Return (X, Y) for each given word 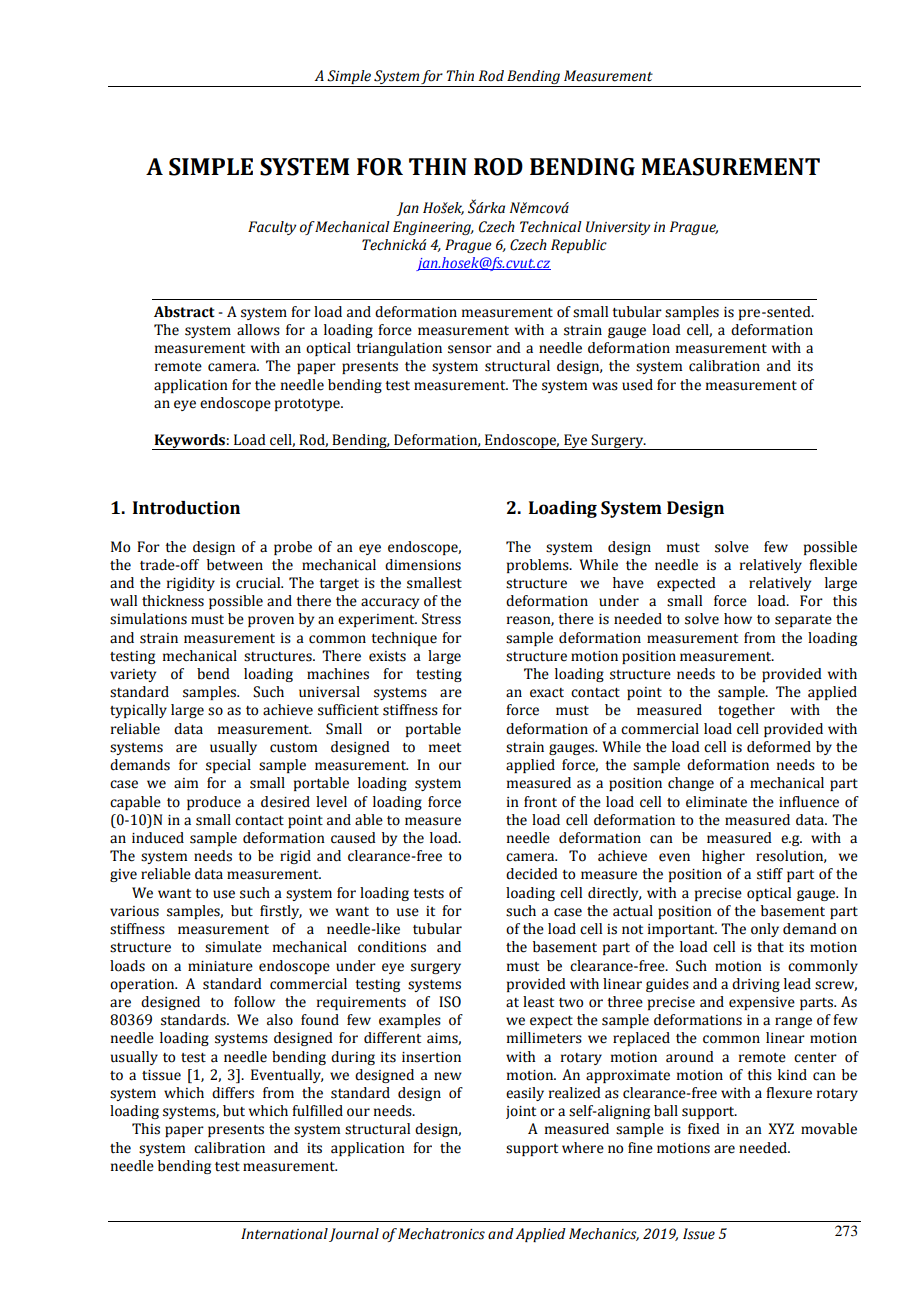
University (618, 228)
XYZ (781, 1128)
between (235, 565)
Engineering (433, 228)
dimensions (423, 565)
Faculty (272, 228)
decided (532, 874)
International (284, 1234)
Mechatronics (441, 1234)
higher (723, 857)
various (134, 911)
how (738, 619)
